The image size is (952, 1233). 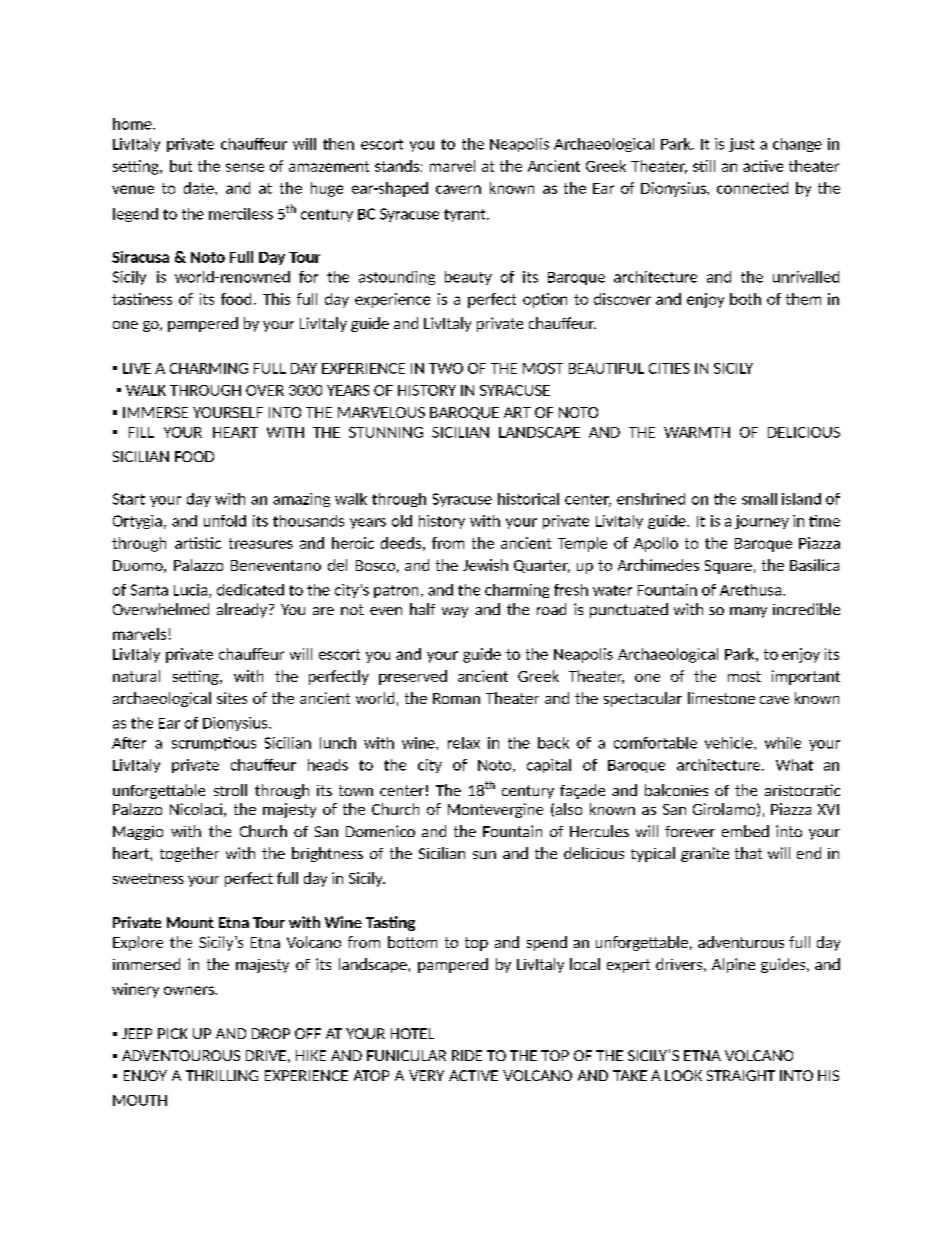 I want to click on already, so click(x=243, y=610).
